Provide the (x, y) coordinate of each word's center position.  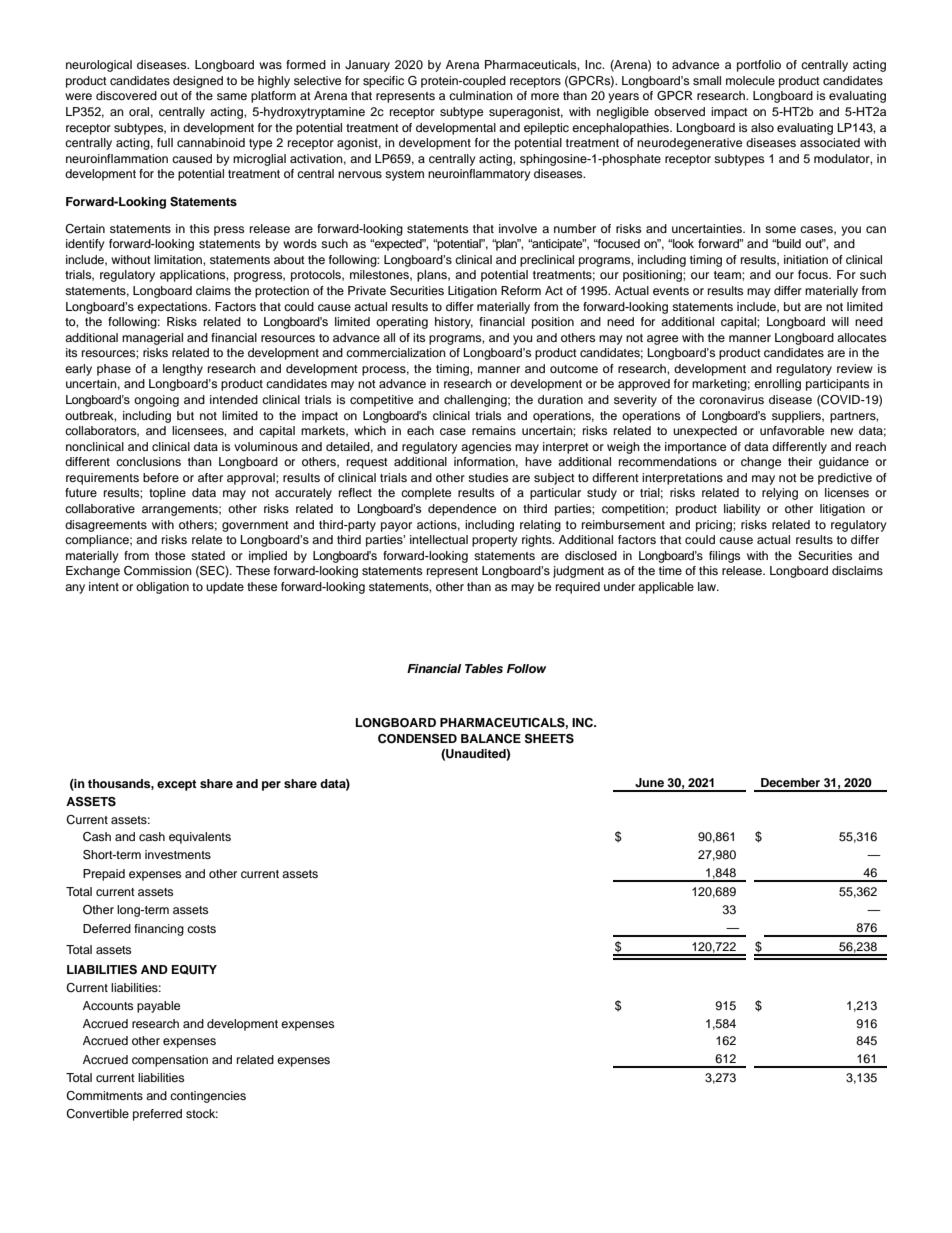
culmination (481, 95)
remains (494, 430)
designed (198, 82)
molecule (750, 80)
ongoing (156, 401)
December (790, 782)
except (177, 785)
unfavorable (792, 430)
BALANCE (491, 739)
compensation (170, 1061)
